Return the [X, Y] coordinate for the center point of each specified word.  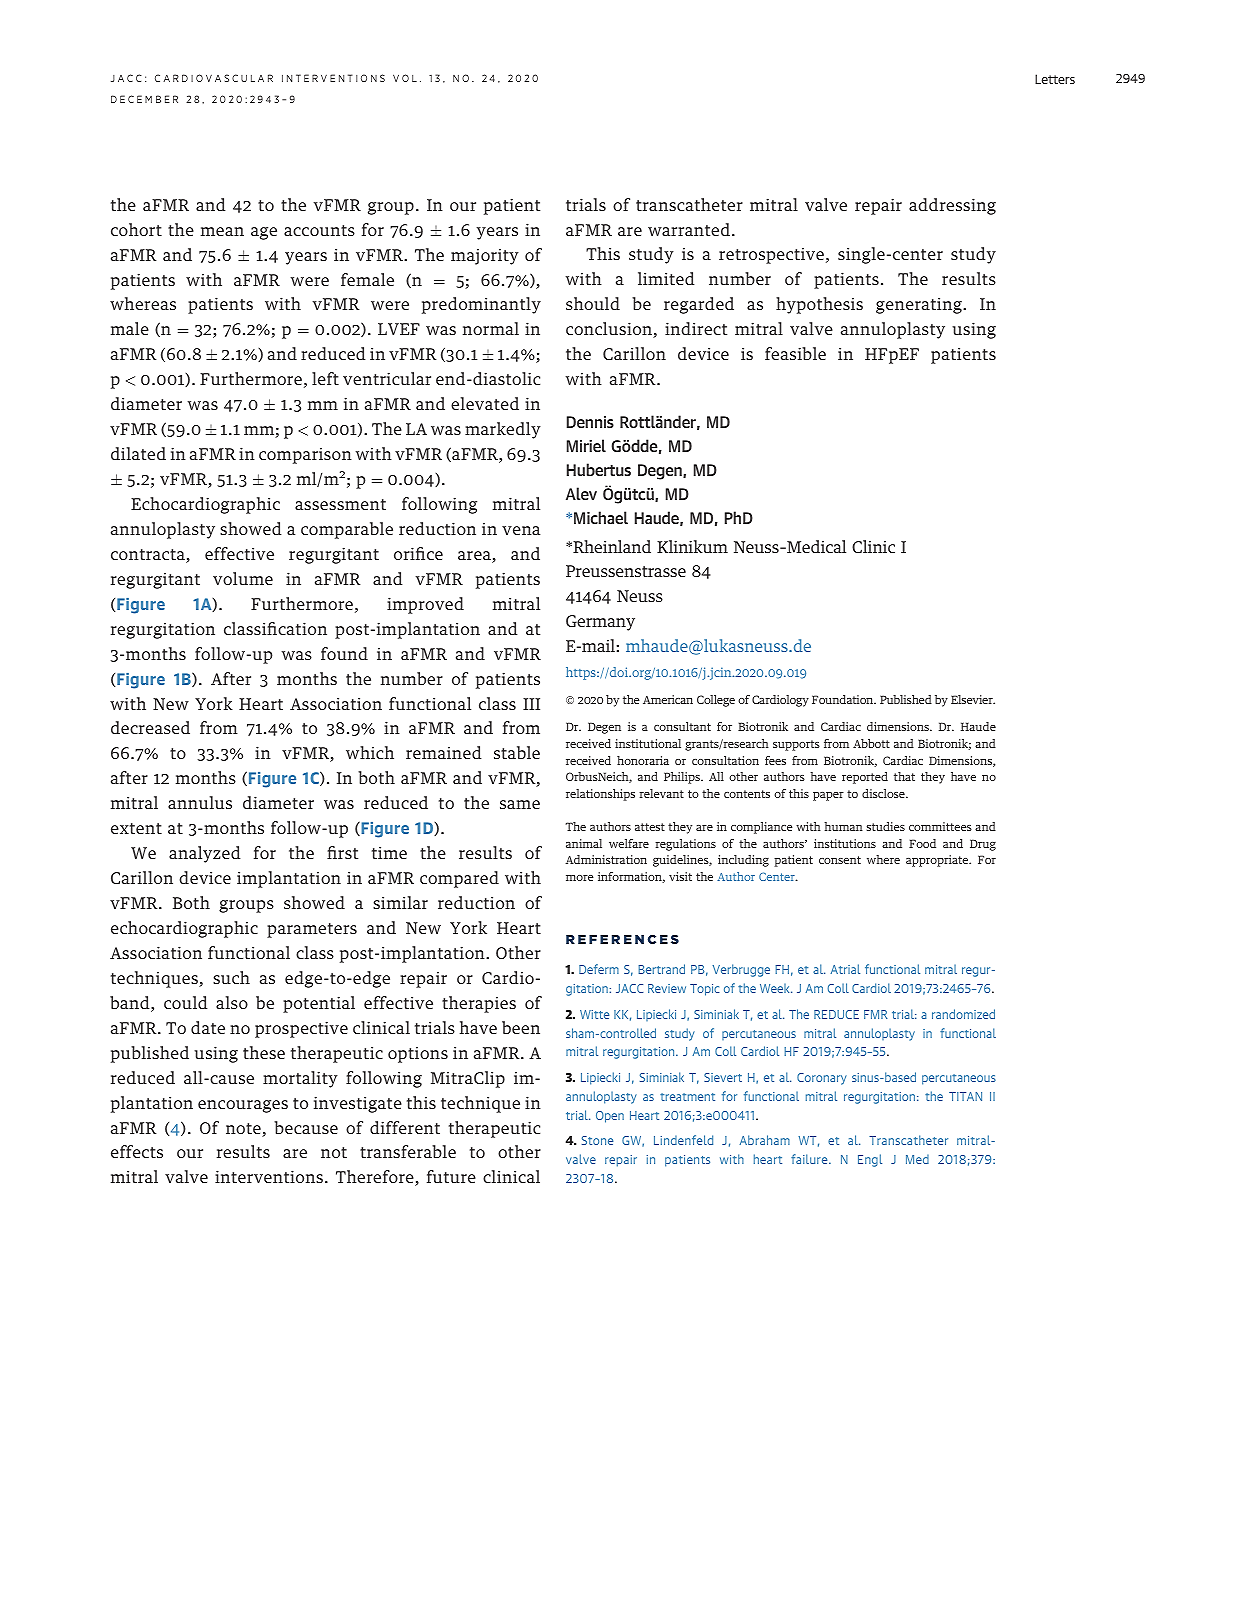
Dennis [590, 422]
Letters [1055, 79]
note [244, 1130]
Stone [597, 1140]
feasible [795, 353]
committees [940, 826]
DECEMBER [144, 99]
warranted [689, 229]
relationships [600, 795]
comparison [305, 456]
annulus [200, 802]
